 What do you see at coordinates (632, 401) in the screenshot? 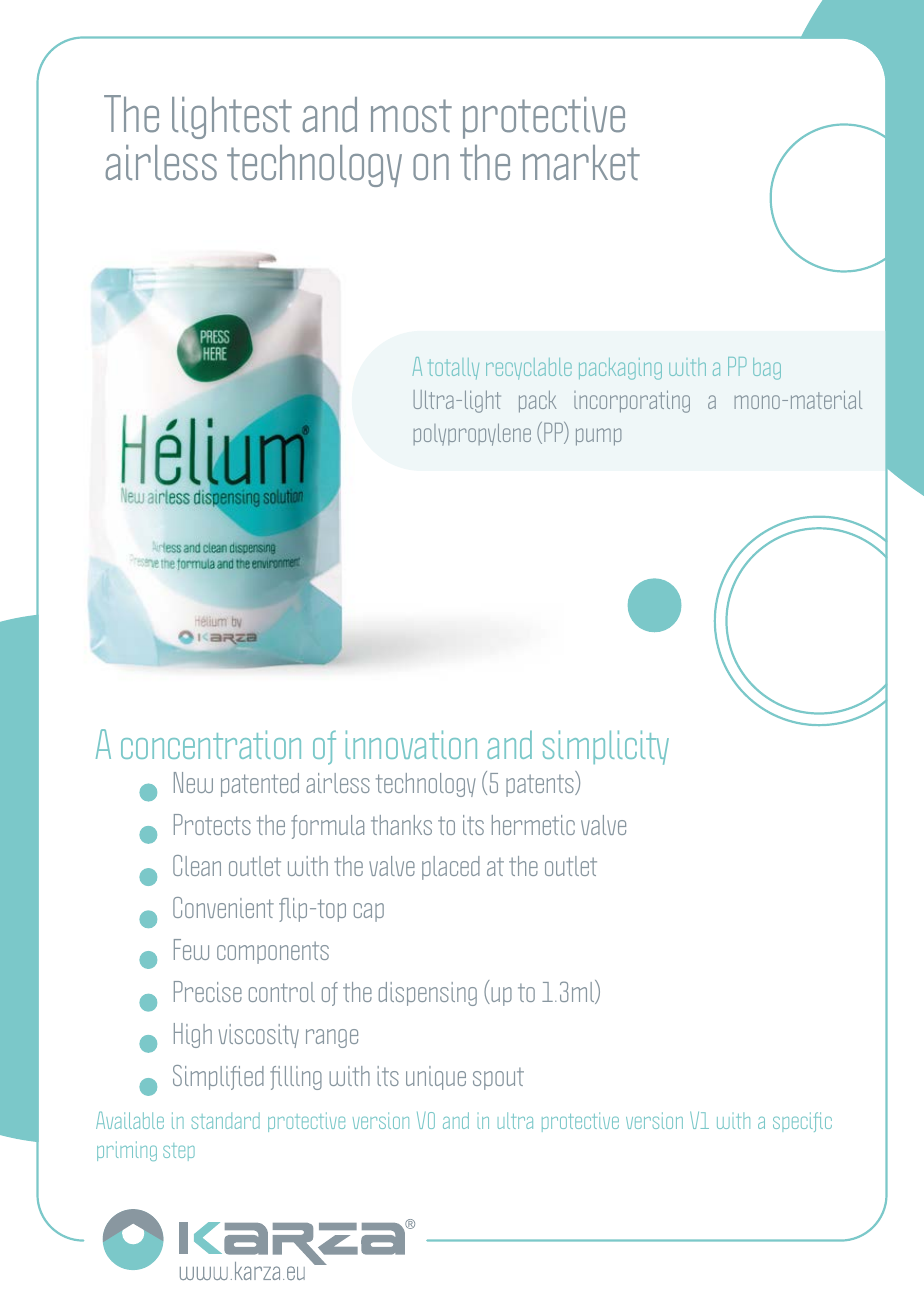
I see `incorporating` at bounding box center [632, 401].
